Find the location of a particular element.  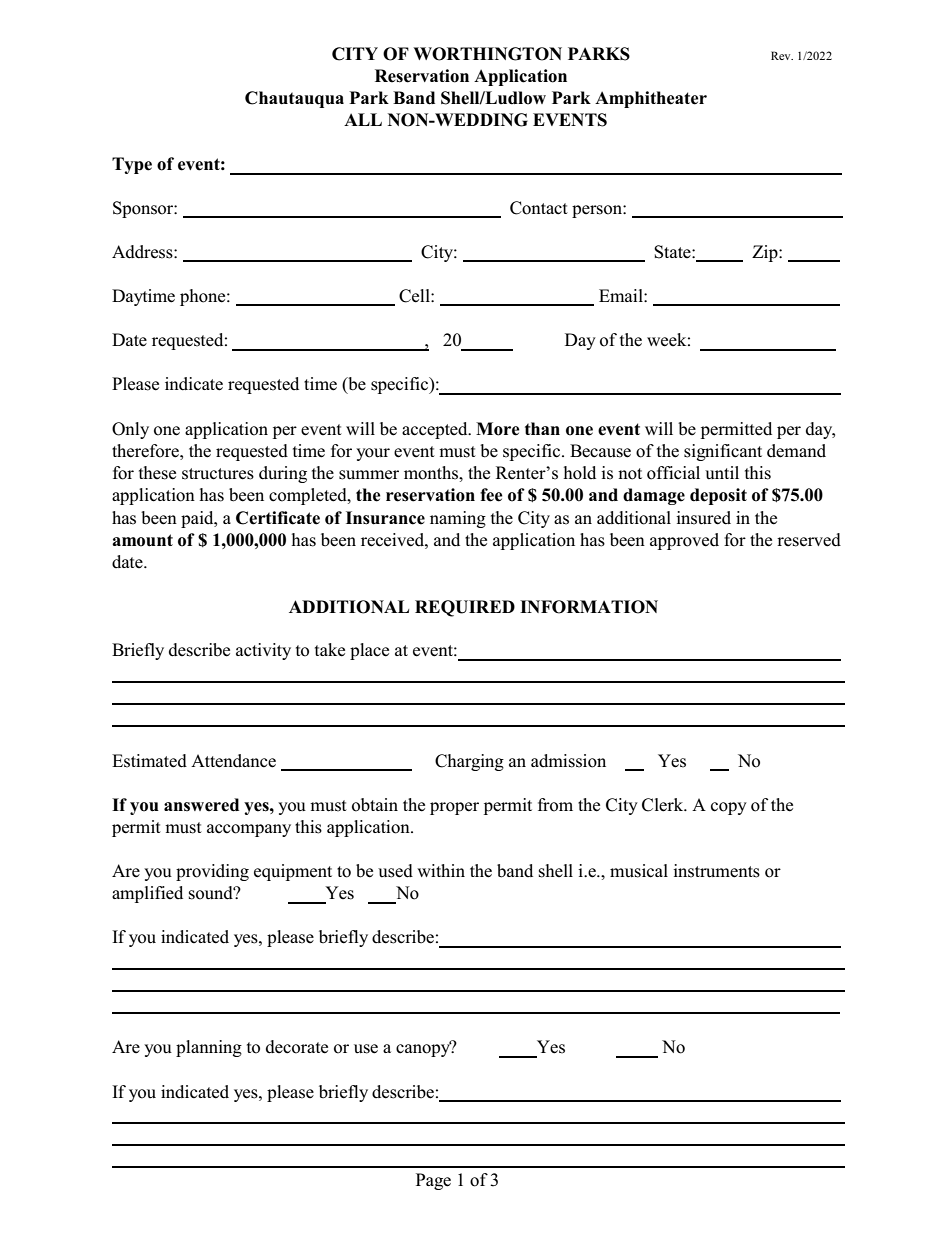

approved is located at coordinates (684, 541).
